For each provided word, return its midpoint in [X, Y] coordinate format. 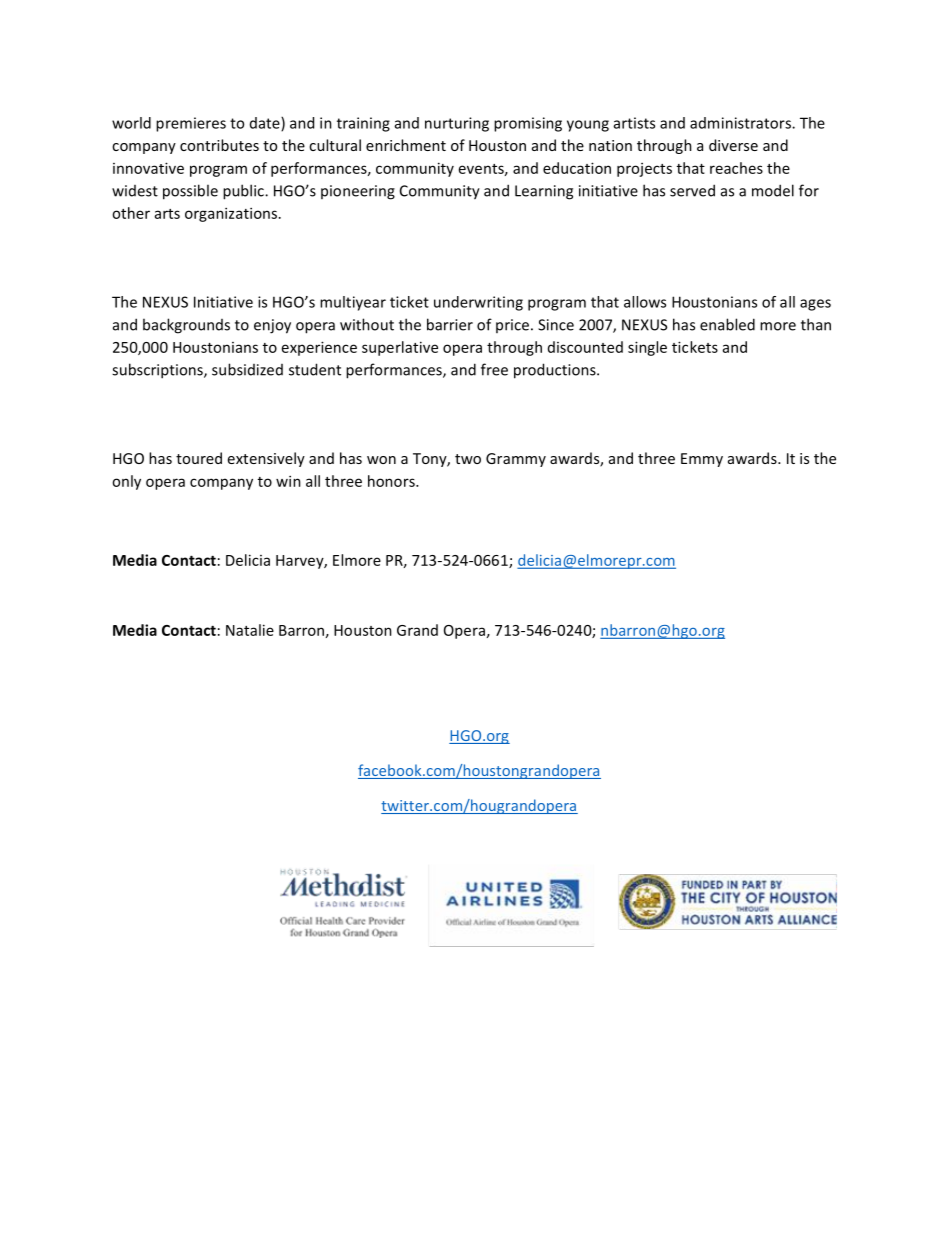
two [468, 459]
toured [199, 458]
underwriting [478, 303]
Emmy [702, 460]
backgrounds [186, 326]
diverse [733, 145]
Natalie [250, 630]
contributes [219, 145]
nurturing [457, 124]
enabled [727, 324]
